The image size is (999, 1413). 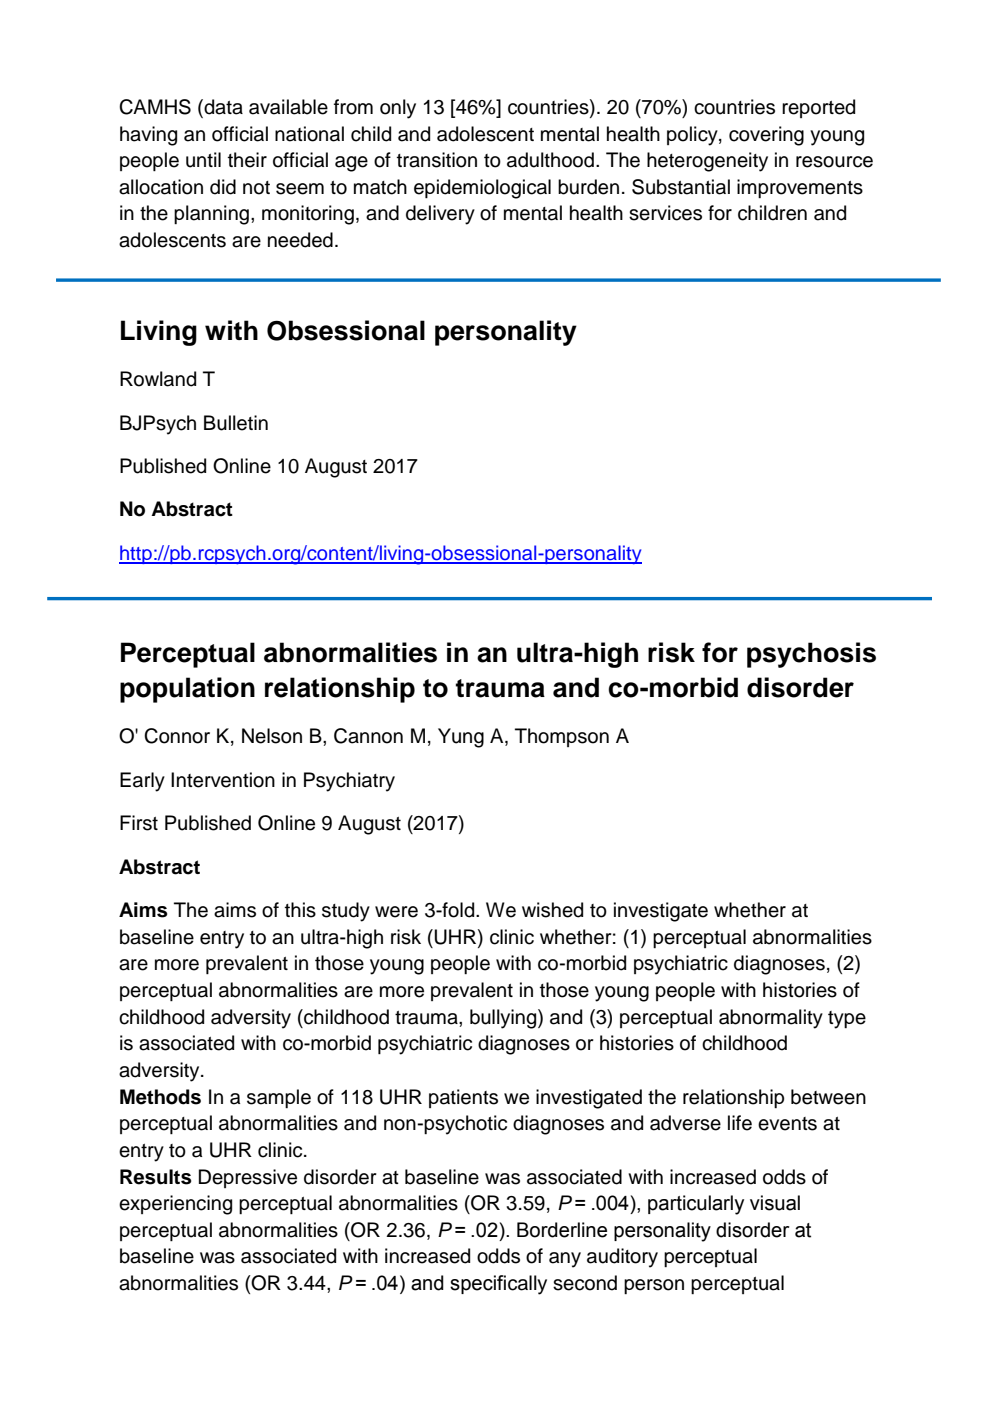 What do you see at coordinates (175, 1205) in the screenshot?
I see `experiencing` at bounding box center [175, 1205].
